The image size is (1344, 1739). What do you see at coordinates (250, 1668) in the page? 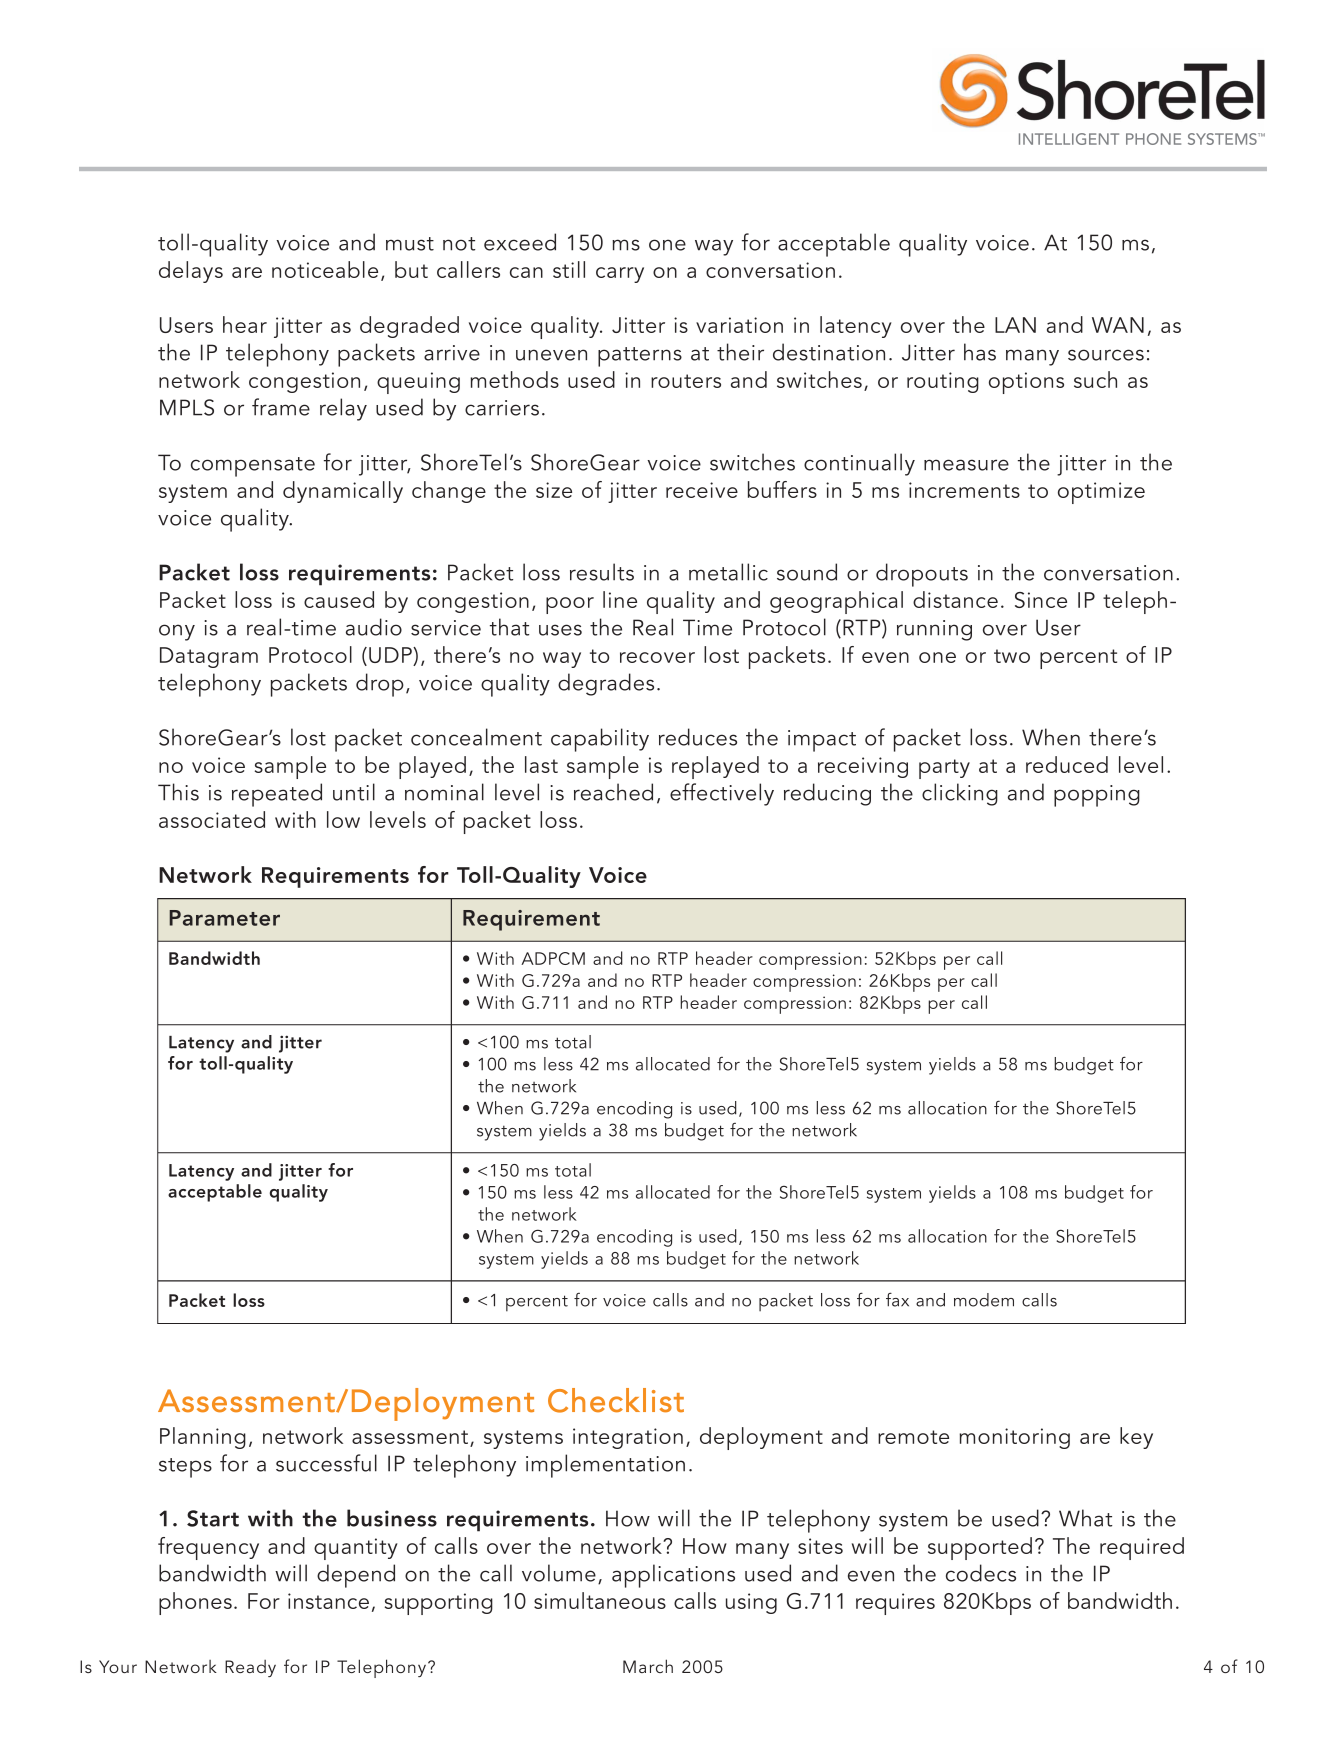
I see `Ready` at bounding box center [250, 1668].
